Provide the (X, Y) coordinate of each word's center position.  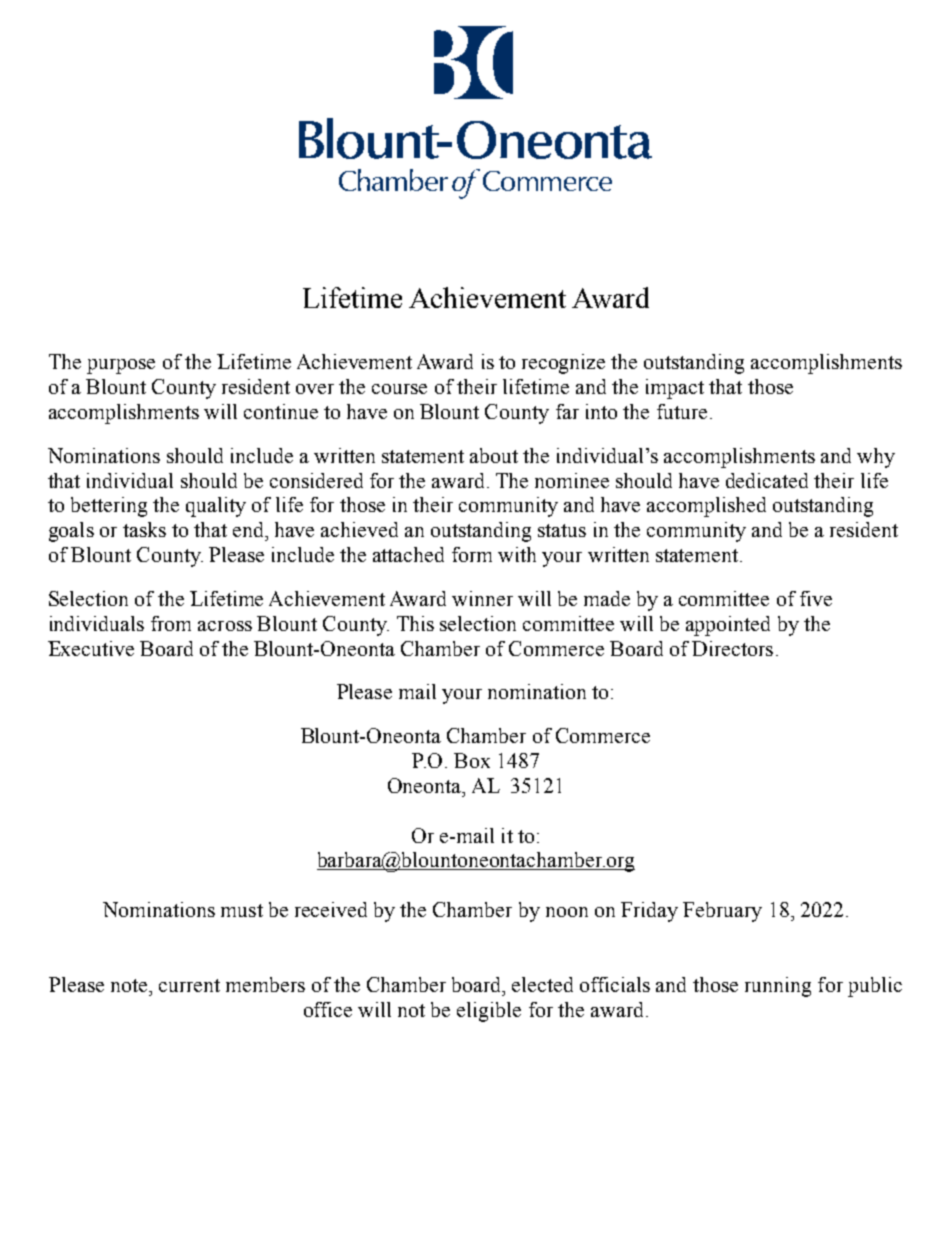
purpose (121, 366)
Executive (91, 648)
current (189, 985)
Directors (732, 648)
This (415, 623)
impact (675, 389)
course (399, 389)
